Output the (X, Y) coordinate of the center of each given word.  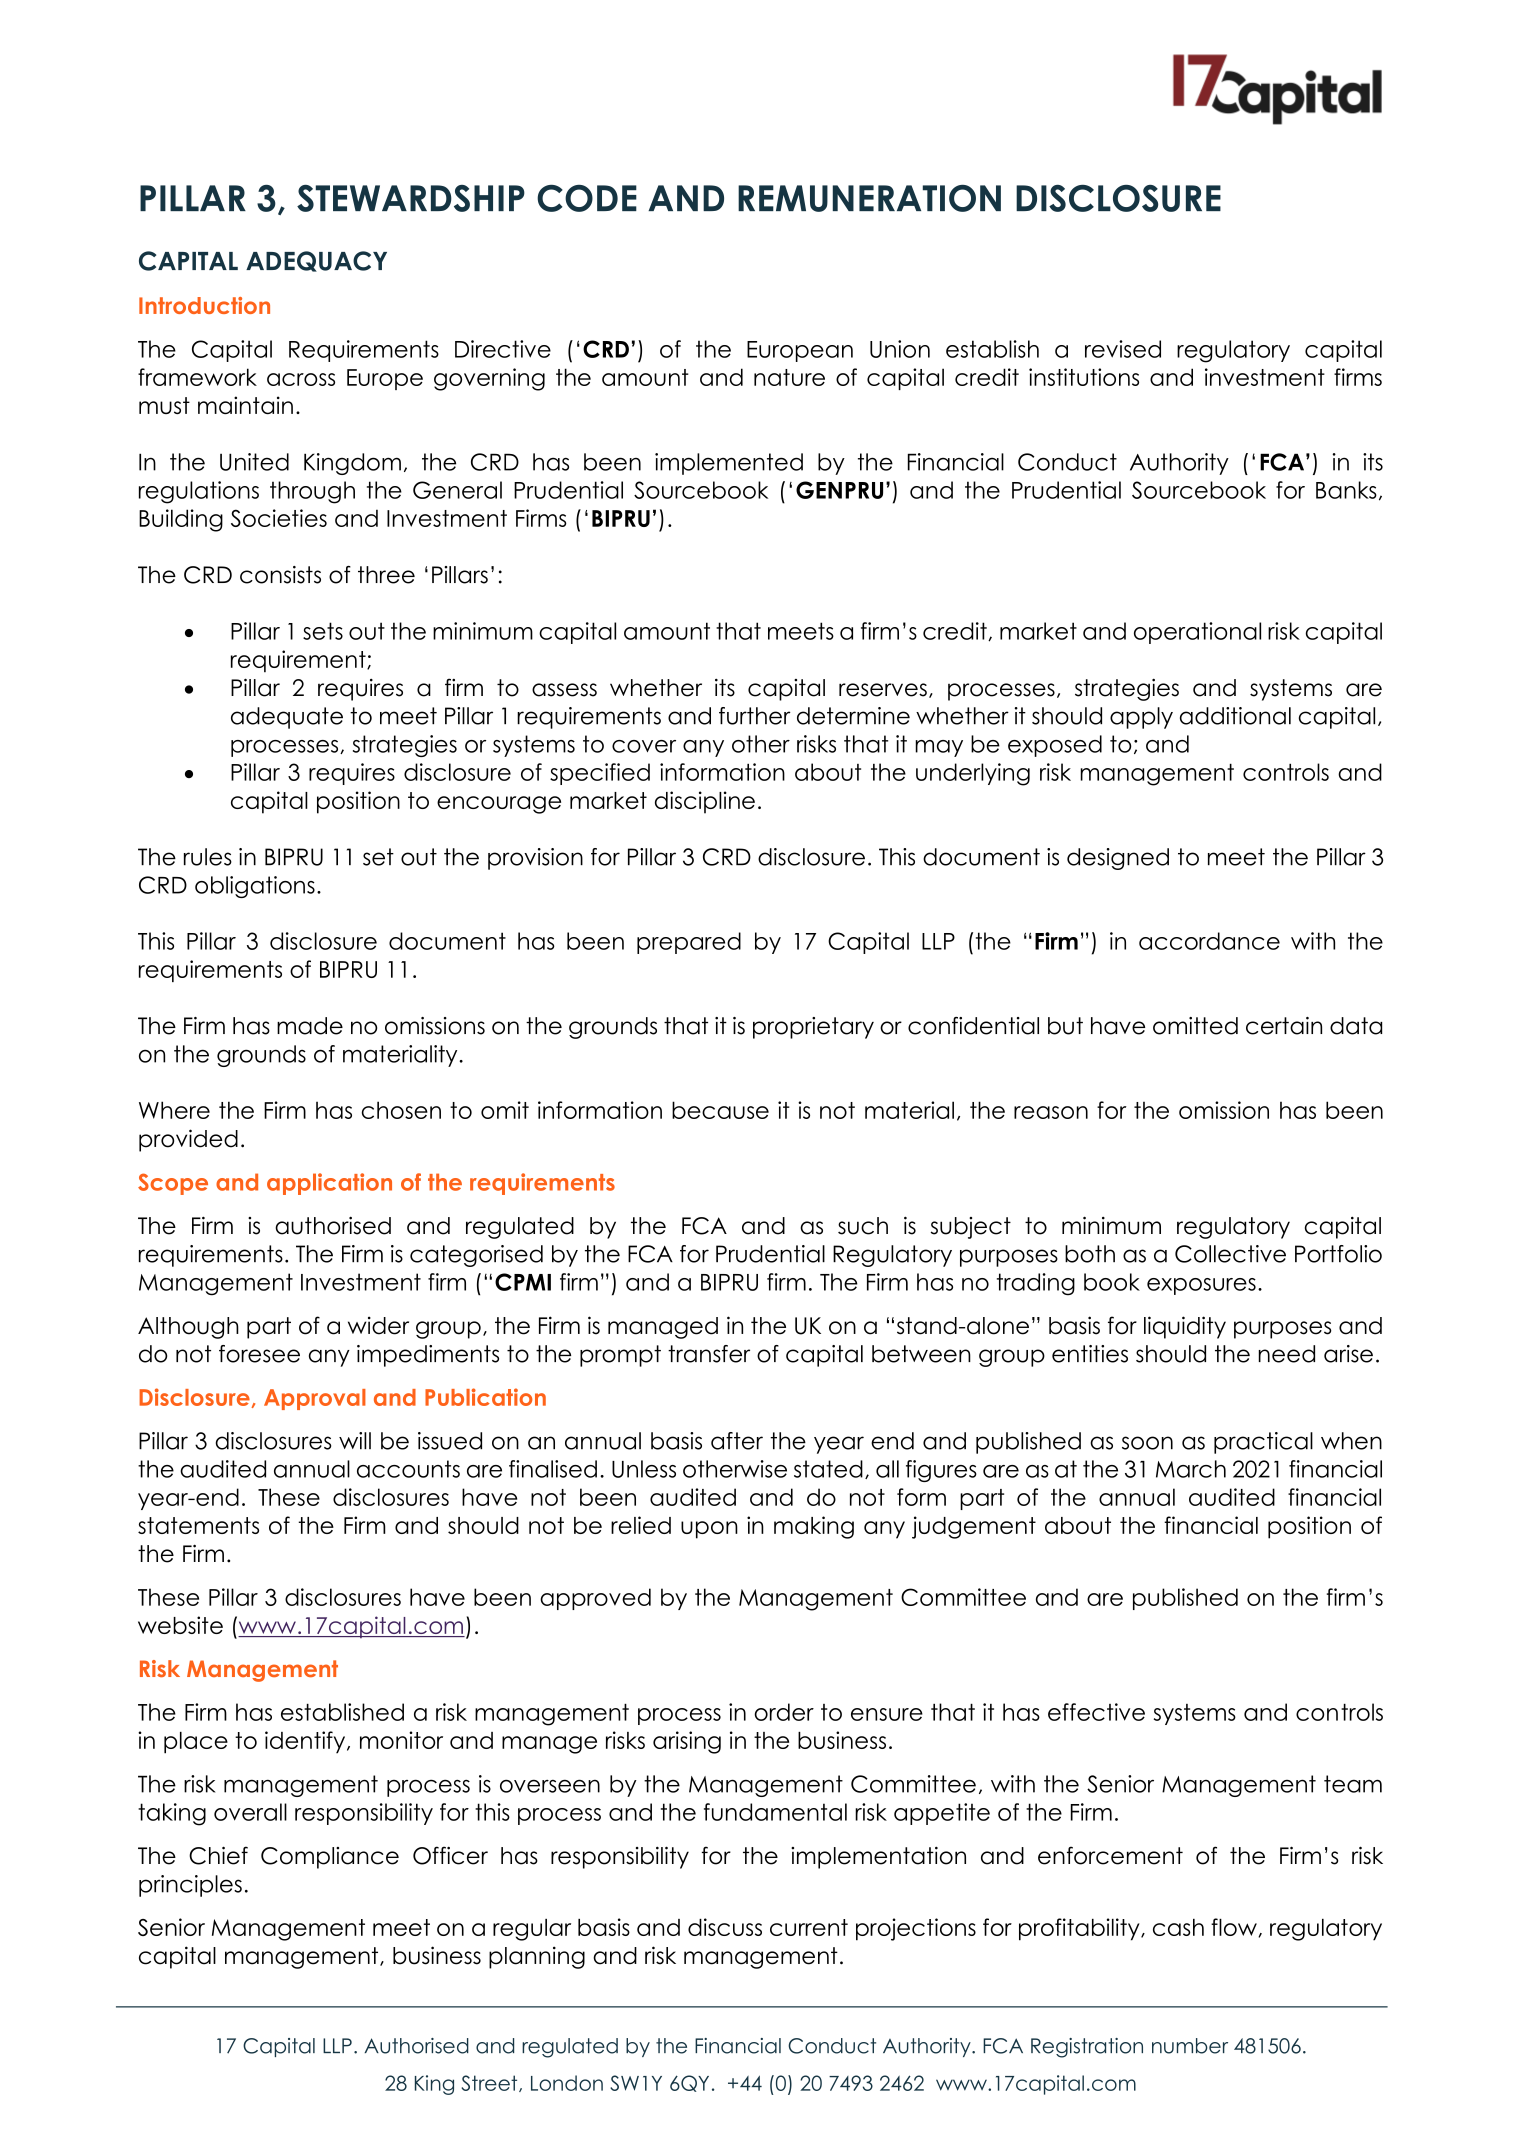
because (720, 1110)
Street (490, 2083)
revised (1123, 349)
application (329, 1184)
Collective (1230, 1254)
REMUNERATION (869, 198)
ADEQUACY (316, 261)
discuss (725, 1927)
